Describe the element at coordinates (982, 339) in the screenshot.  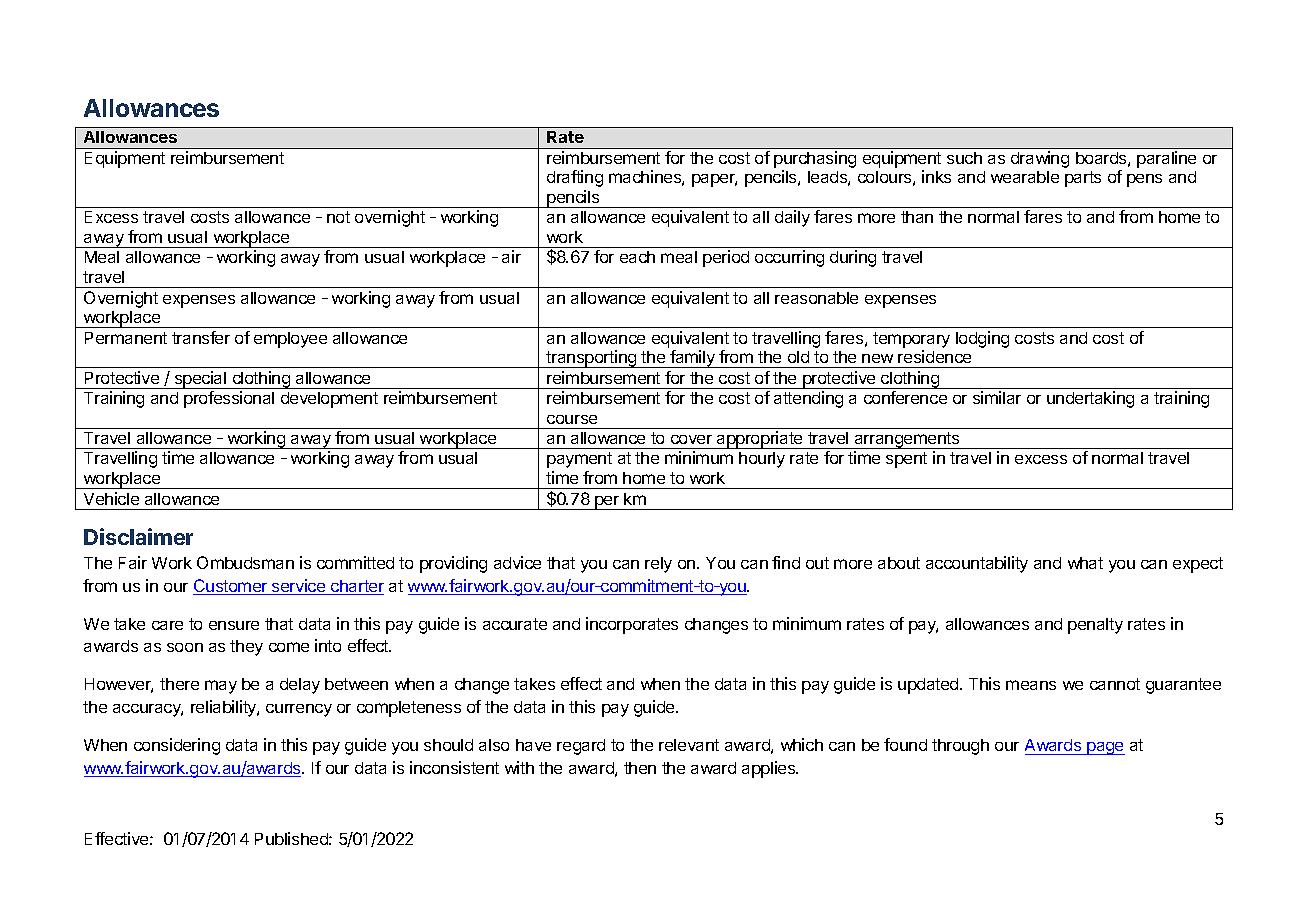
I see `lodging` at that location.
